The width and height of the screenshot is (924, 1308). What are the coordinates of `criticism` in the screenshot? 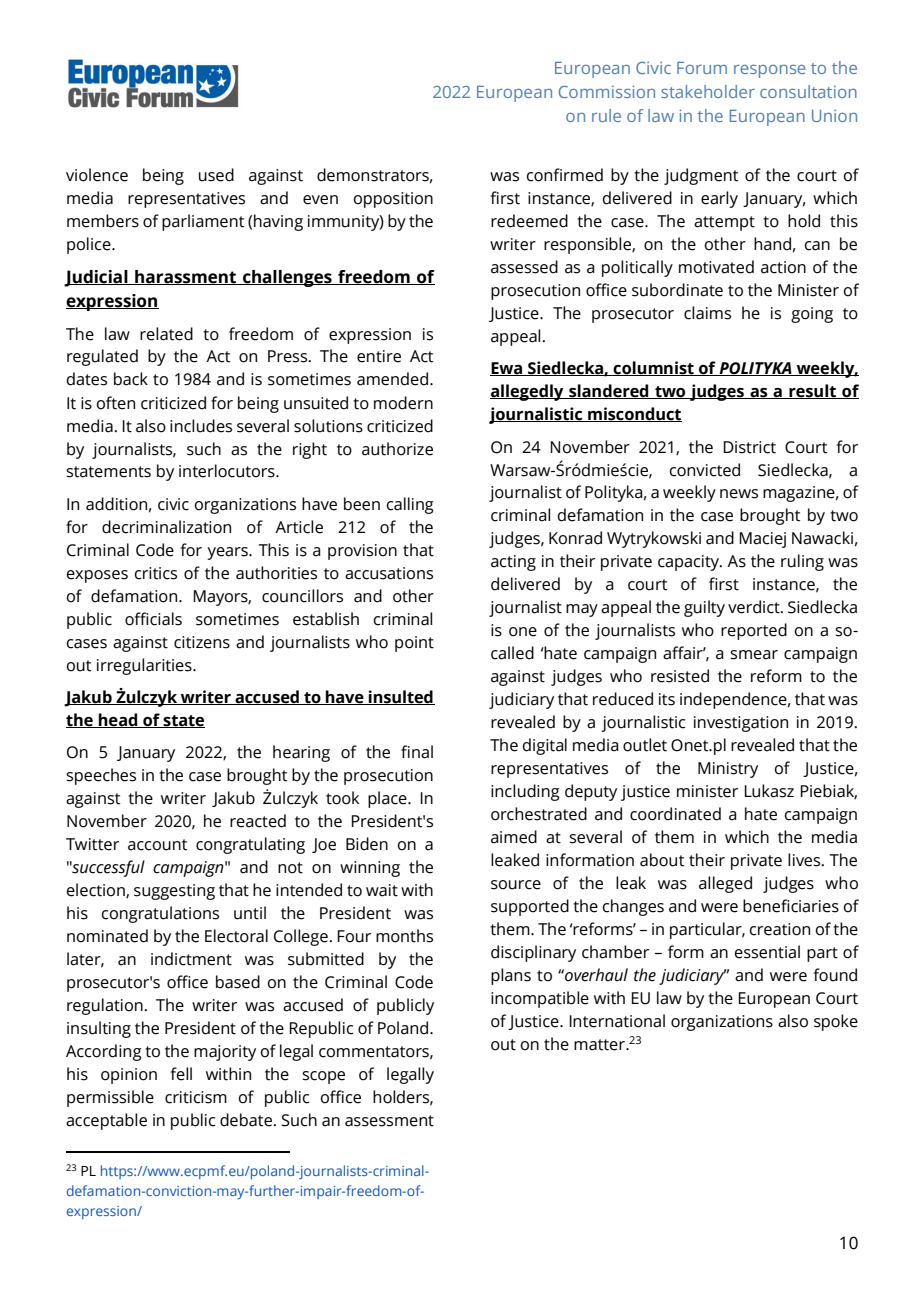 It's located at (196, 1097).
